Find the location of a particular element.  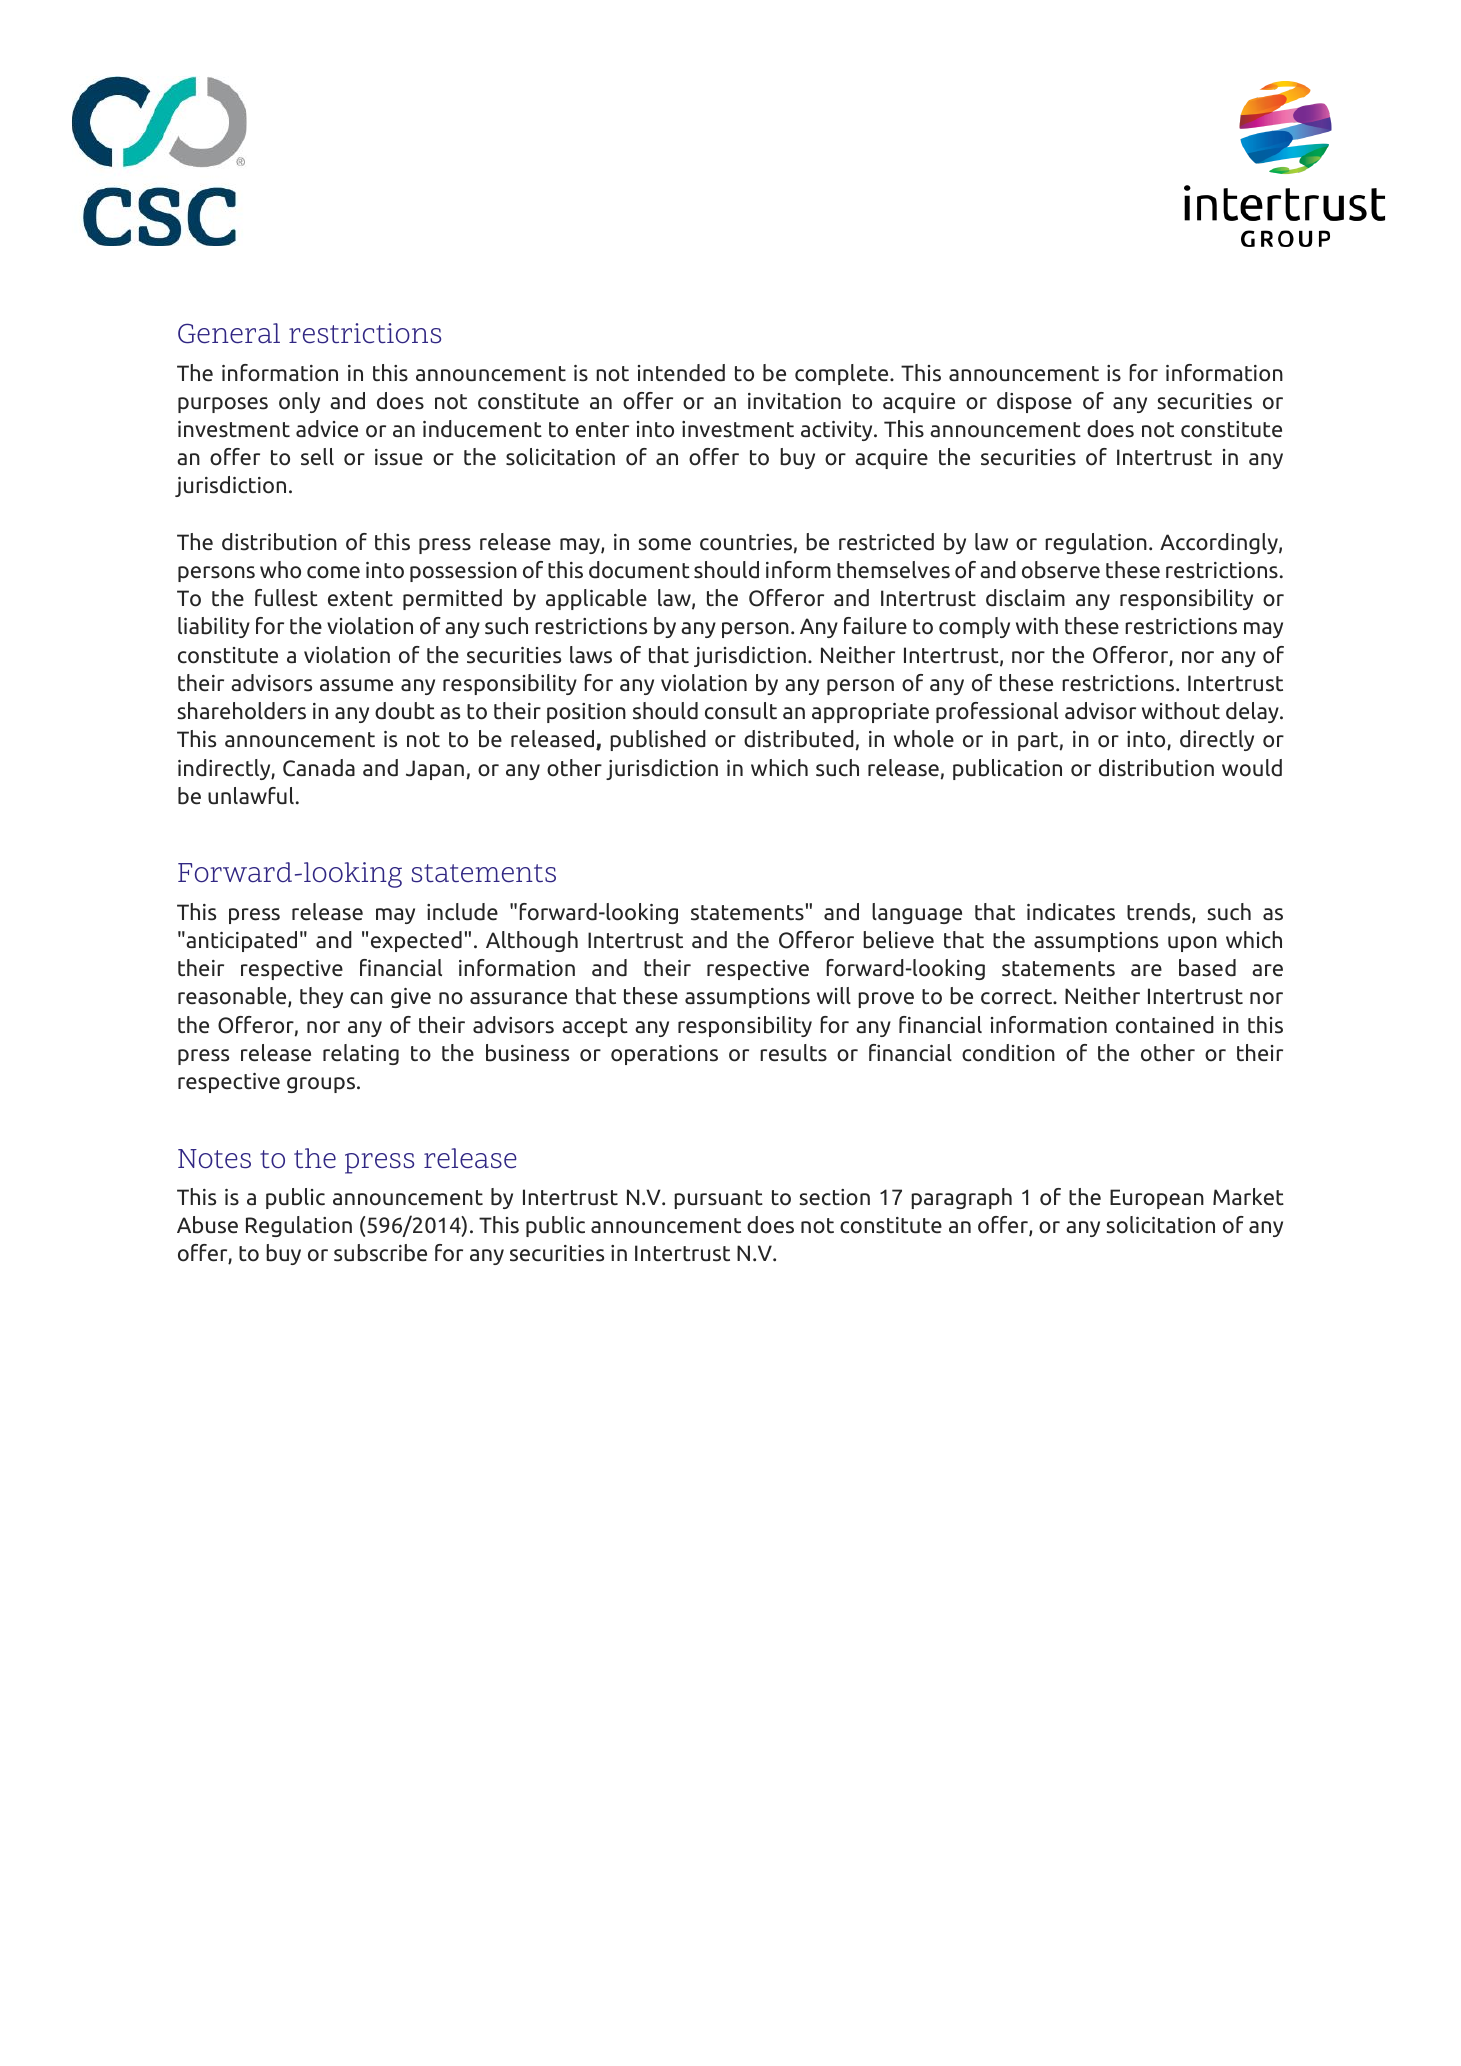

observe is located at coordinates (1061, 570).
